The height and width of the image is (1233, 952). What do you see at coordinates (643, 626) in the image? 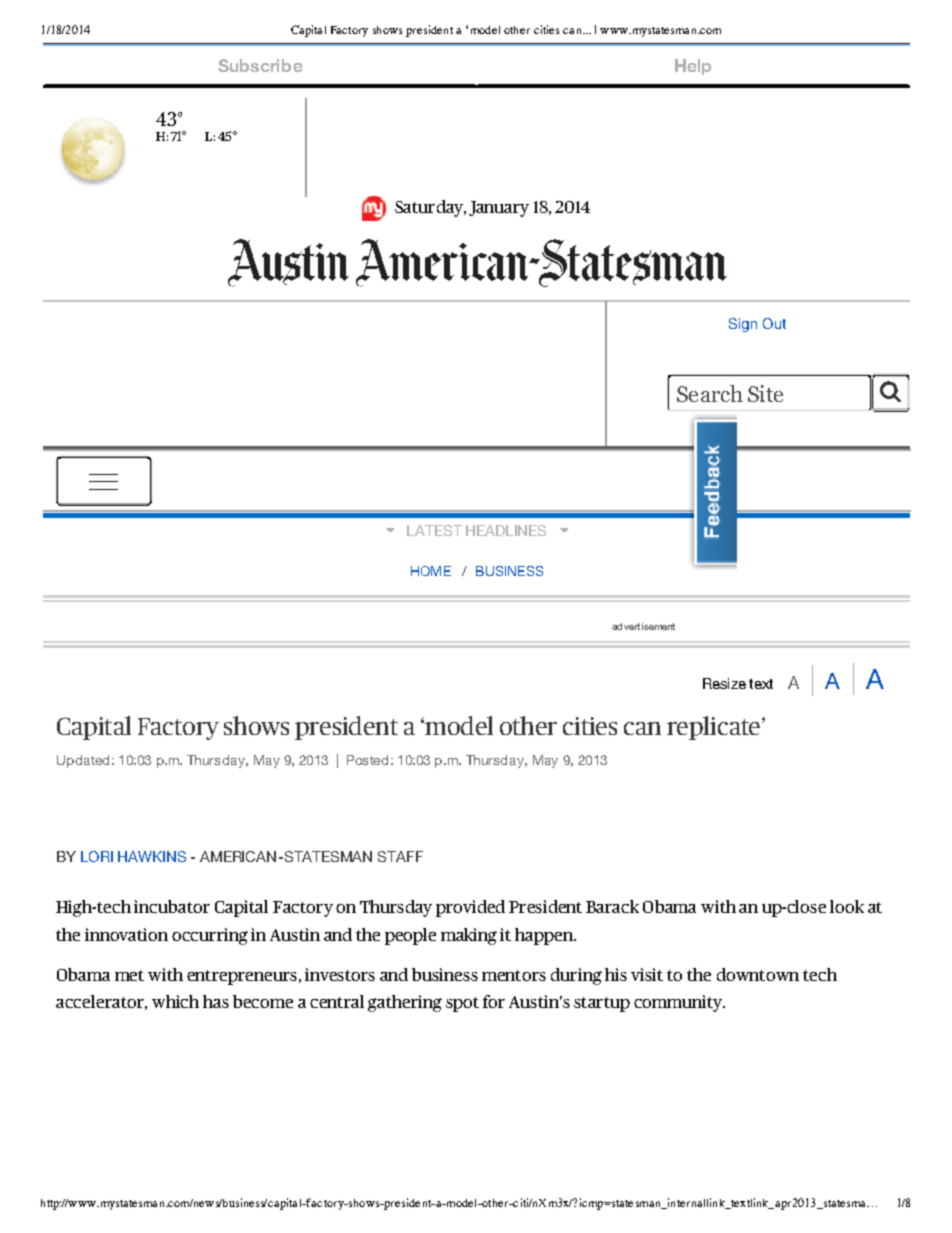
I see `advertisement` at bounding box center [643, 626].
